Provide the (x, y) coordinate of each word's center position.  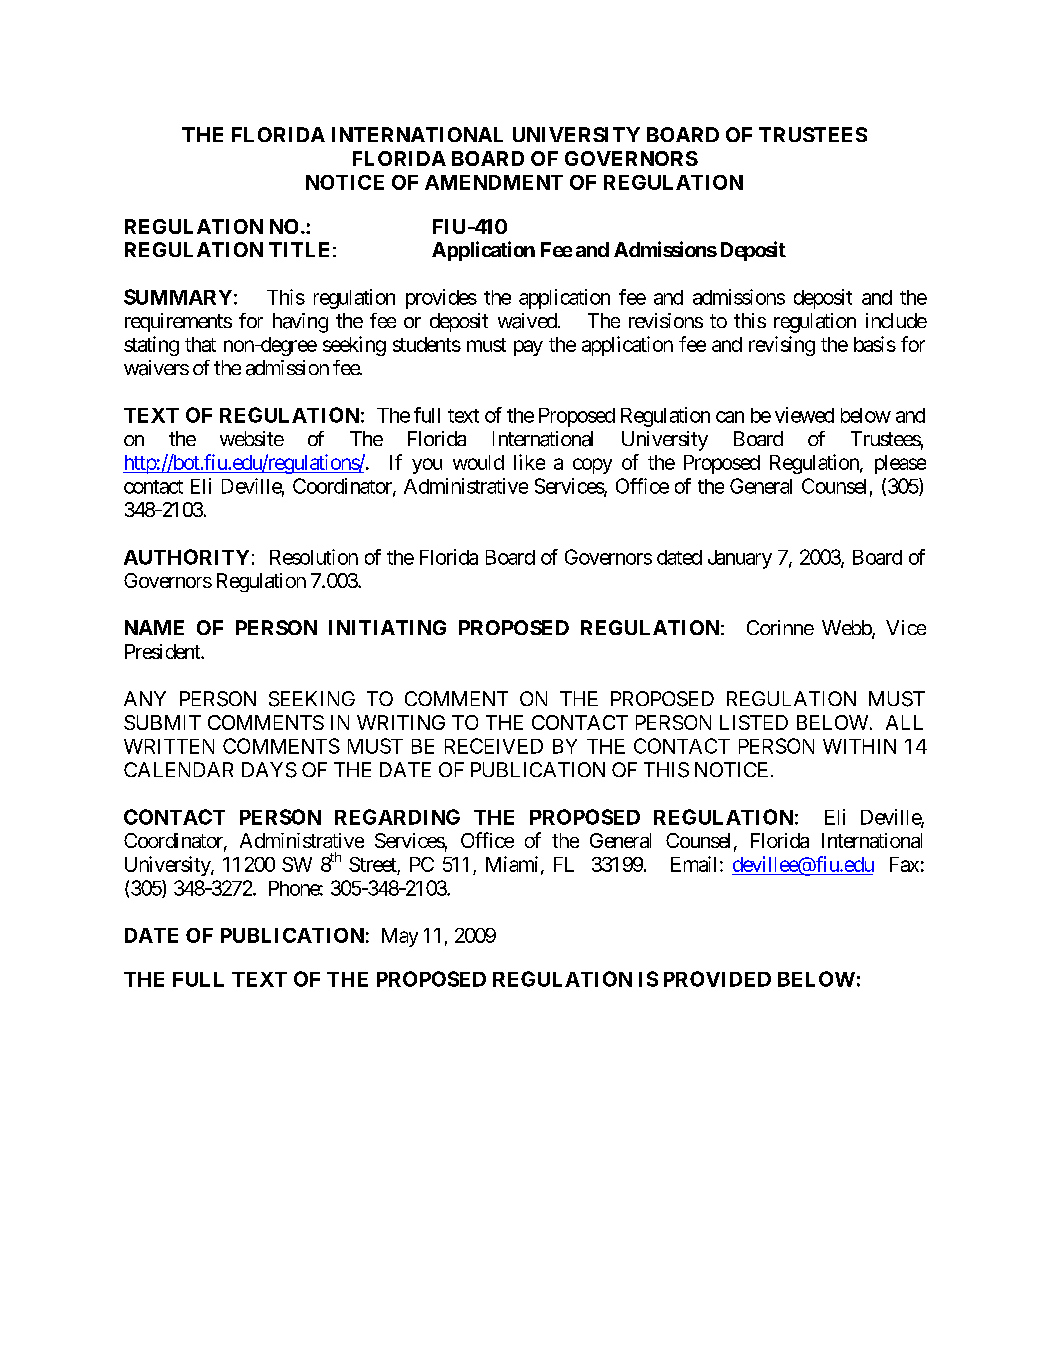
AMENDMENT (494, 182)
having (300, 323)
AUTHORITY (186, 557)
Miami (512, 864)
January (740, 559)
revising (782, 346)
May (400, 937)
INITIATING (387, 627)
